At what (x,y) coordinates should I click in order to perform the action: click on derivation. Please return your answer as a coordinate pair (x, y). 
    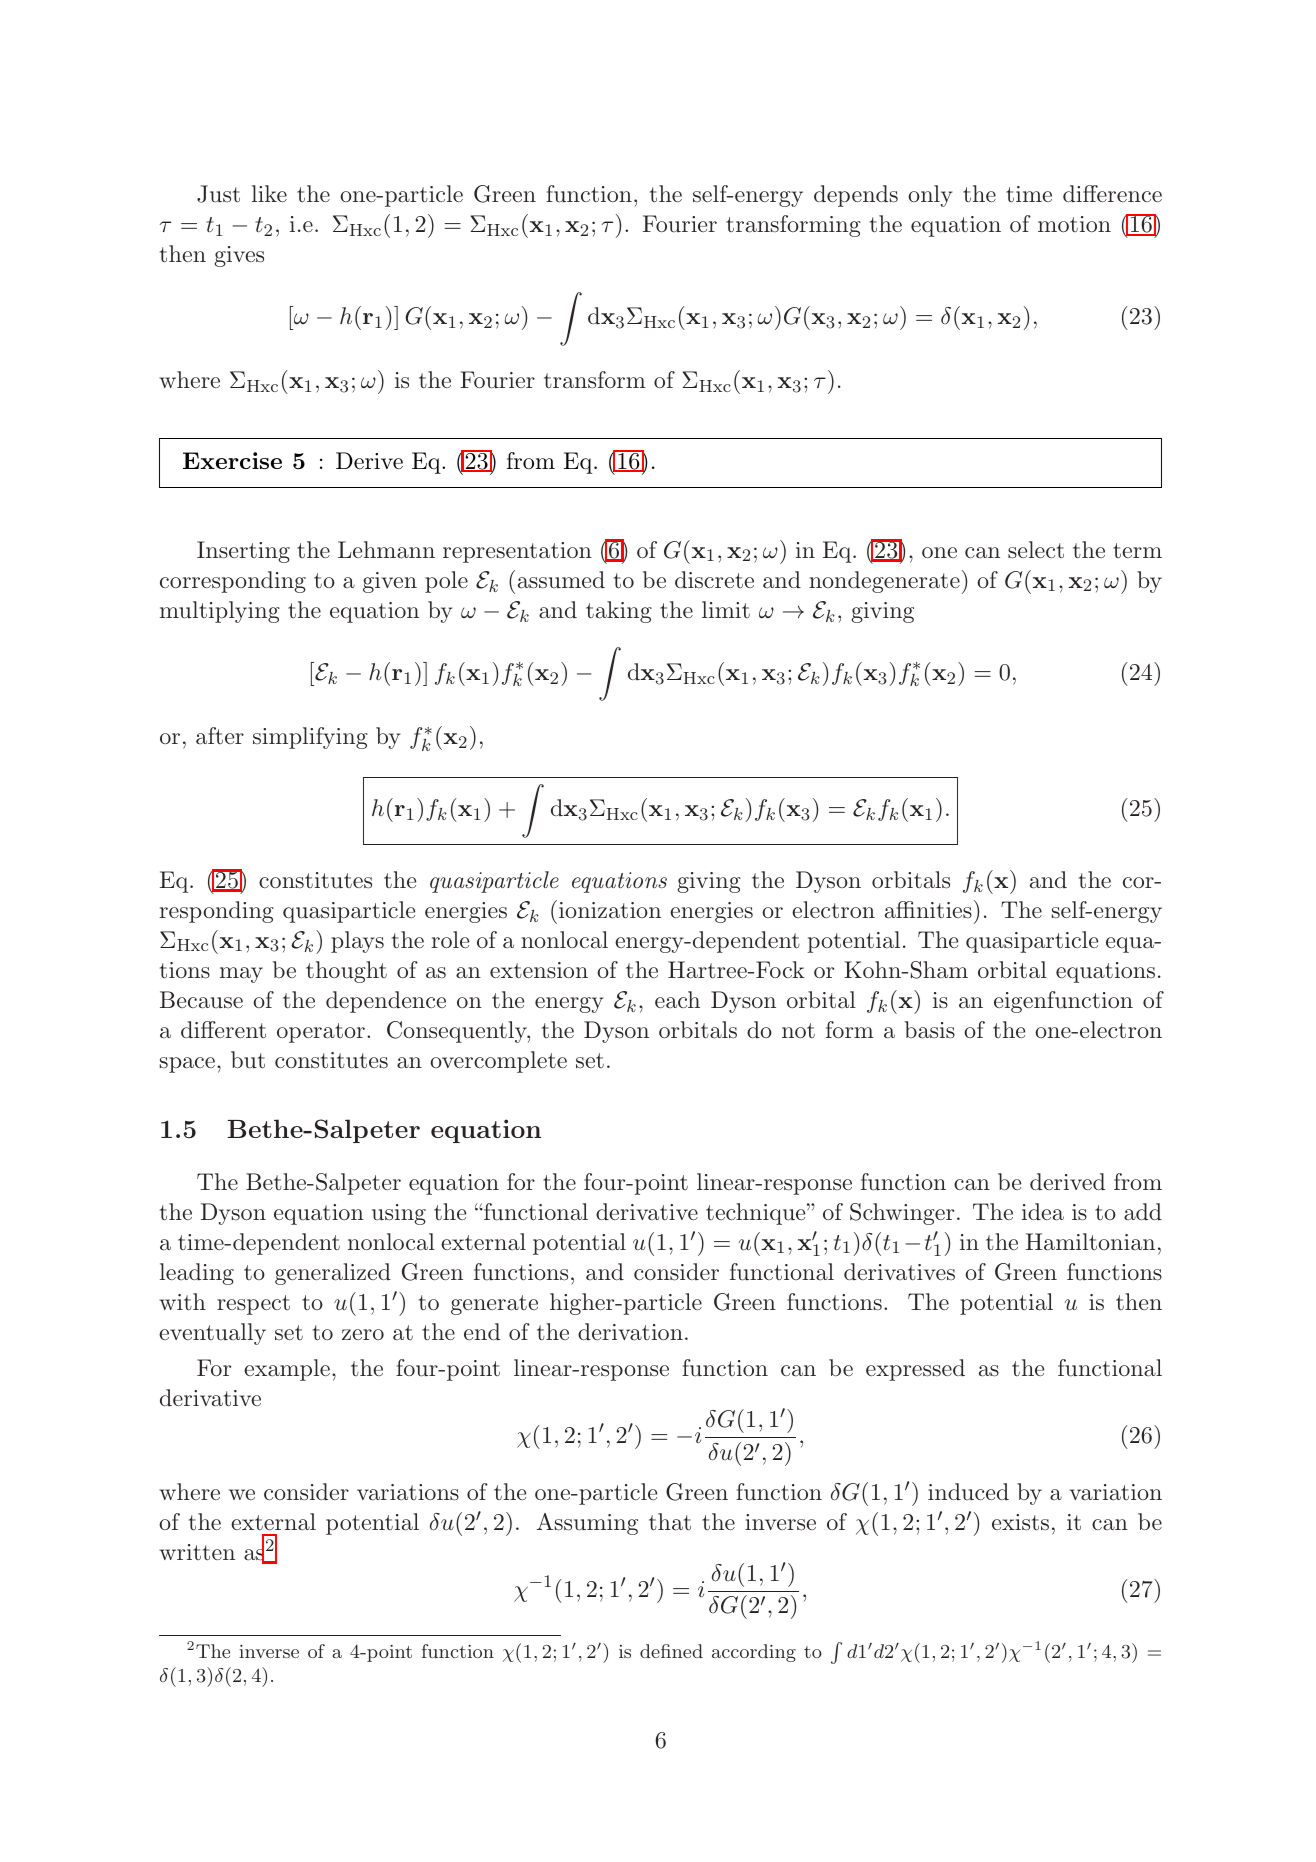
    Looking at the image, I should click on (630, 1332).
